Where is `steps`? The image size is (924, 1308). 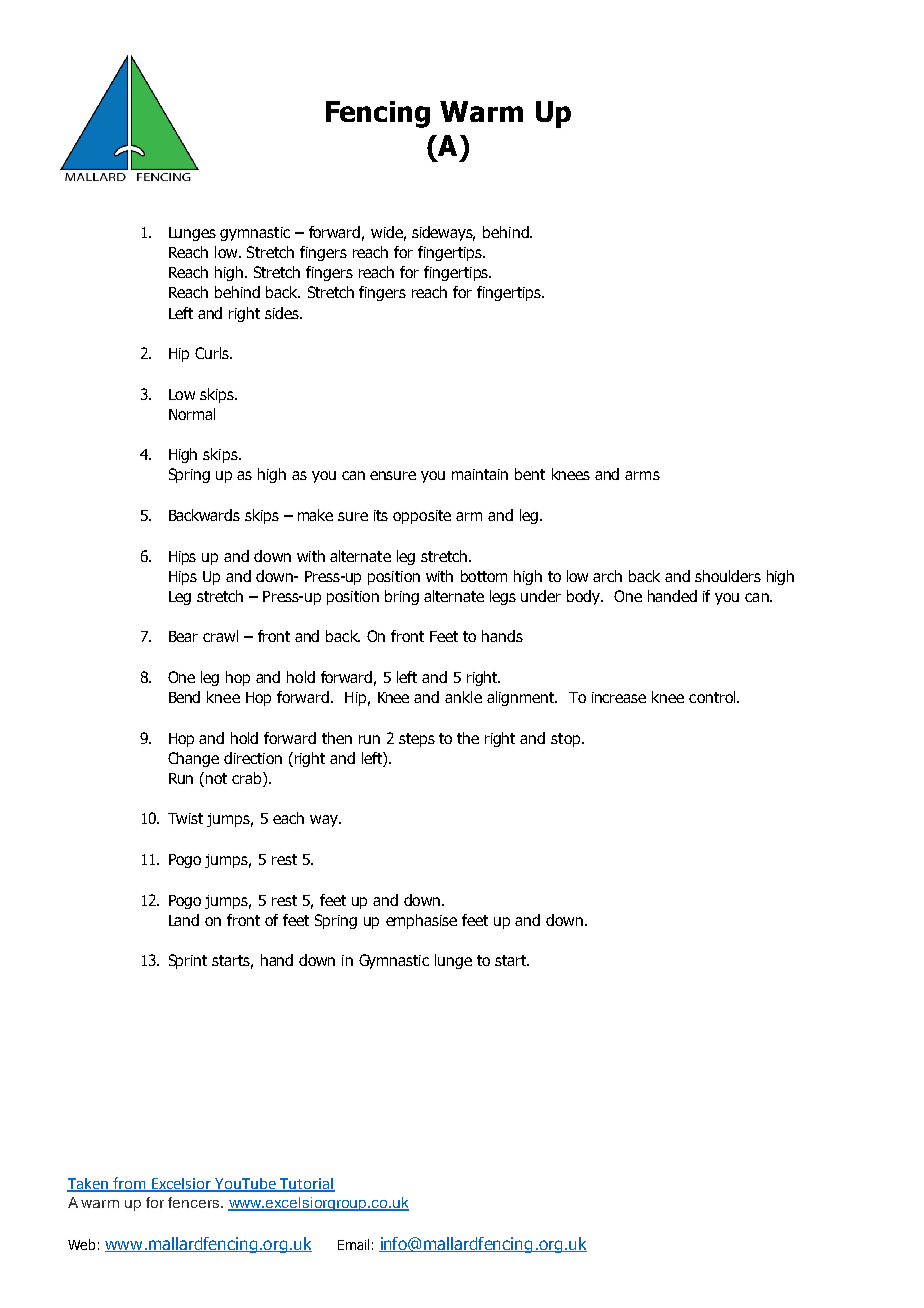 steps is located at coordinates (417, 740).
